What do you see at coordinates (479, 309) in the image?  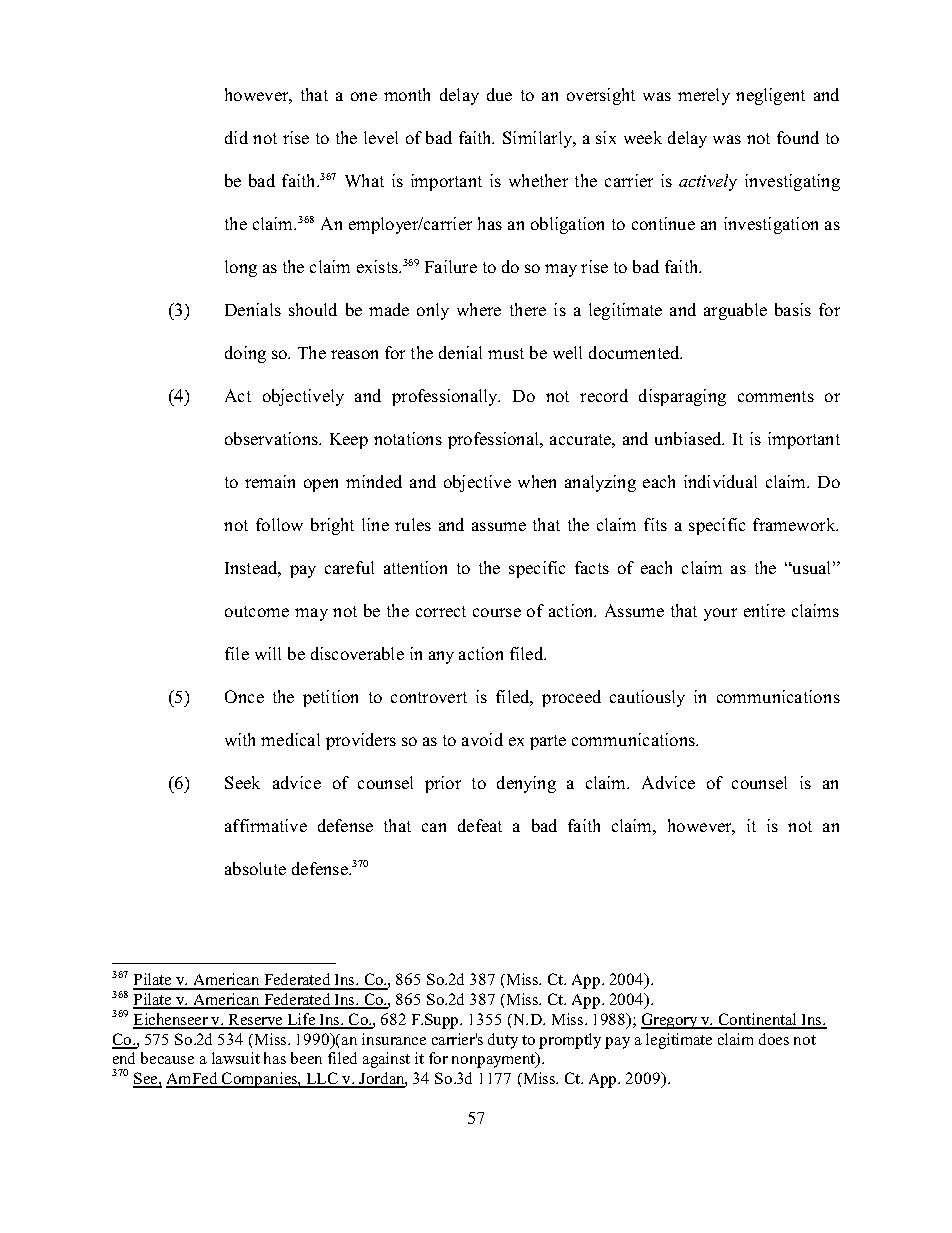 I see `where` at bounding box center [479, 309].
